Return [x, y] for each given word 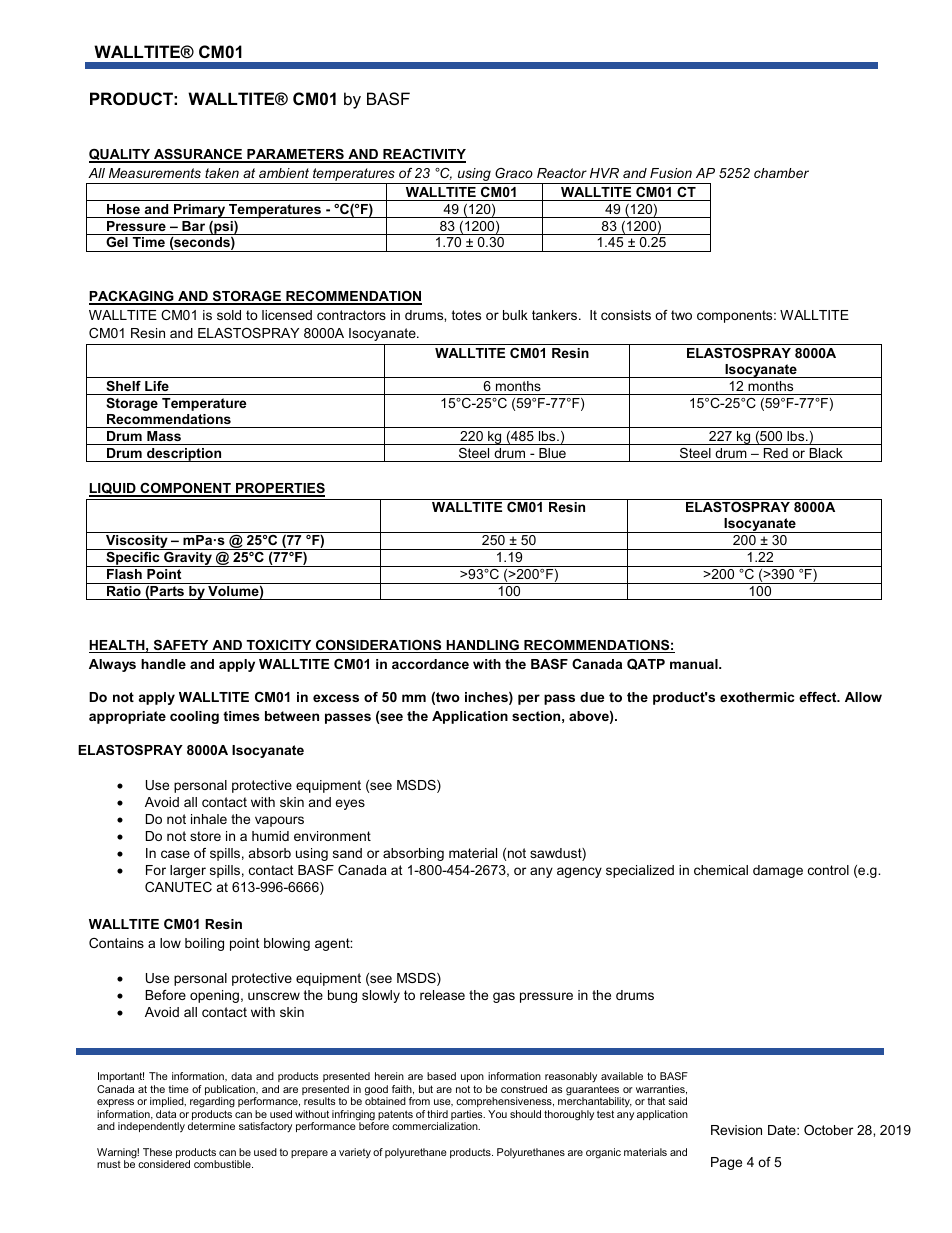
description [184, 455]
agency [579, 872]
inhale [209, 819]
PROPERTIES [279, 489]
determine [211, 1126]
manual [695, 664]
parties [468, 1116]
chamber [781, 173]
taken [222, 173]
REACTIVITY [423, 155]
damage [778, 871]
